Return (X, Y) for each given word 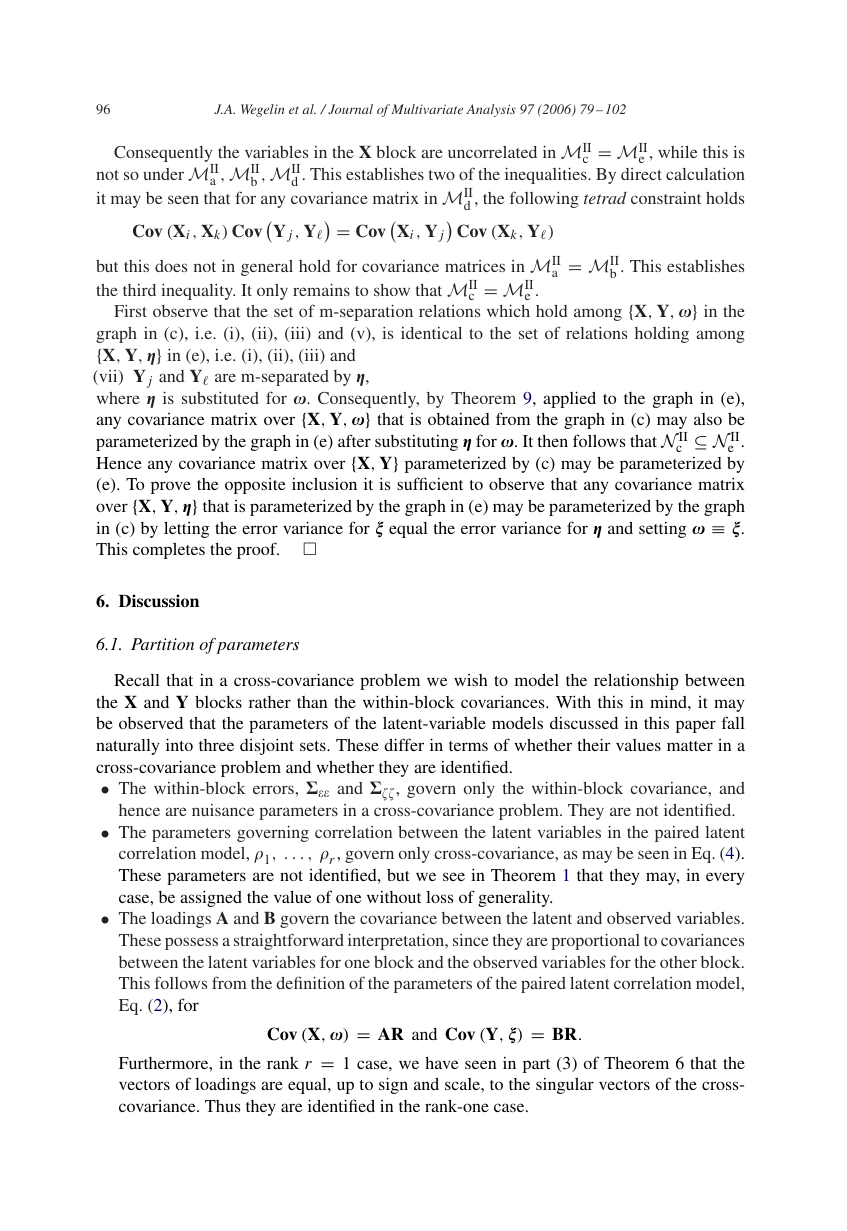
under (164, 174)
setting (662, 530)
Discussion (159, 600)
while (677, 152)
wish (471, 680)
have (442, 1063)
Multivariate (427, 109)
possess (191, 943)
